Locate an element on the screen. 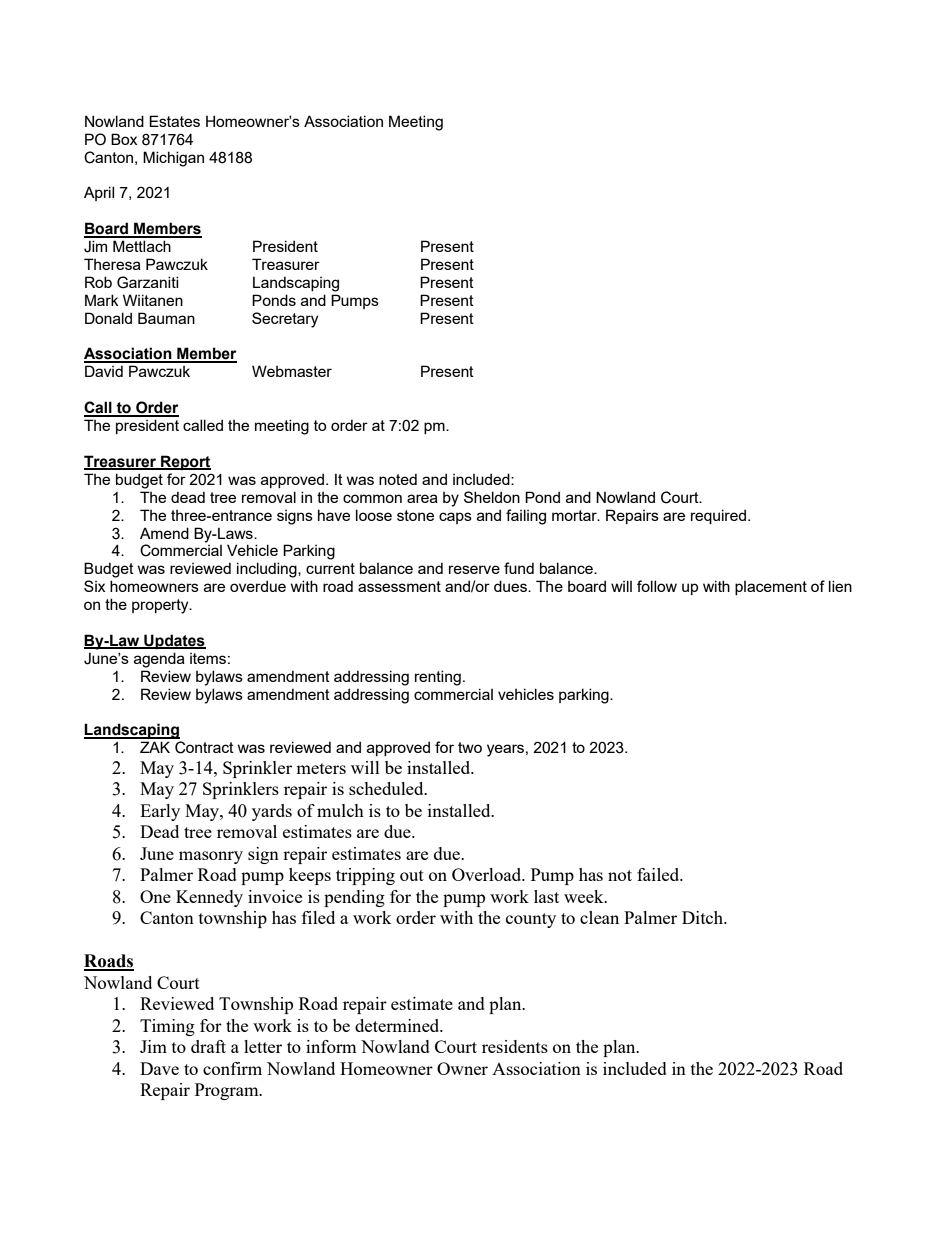 The width and height of the screenshot is (952, 1233). failed is located at coordinates (659, 874).
